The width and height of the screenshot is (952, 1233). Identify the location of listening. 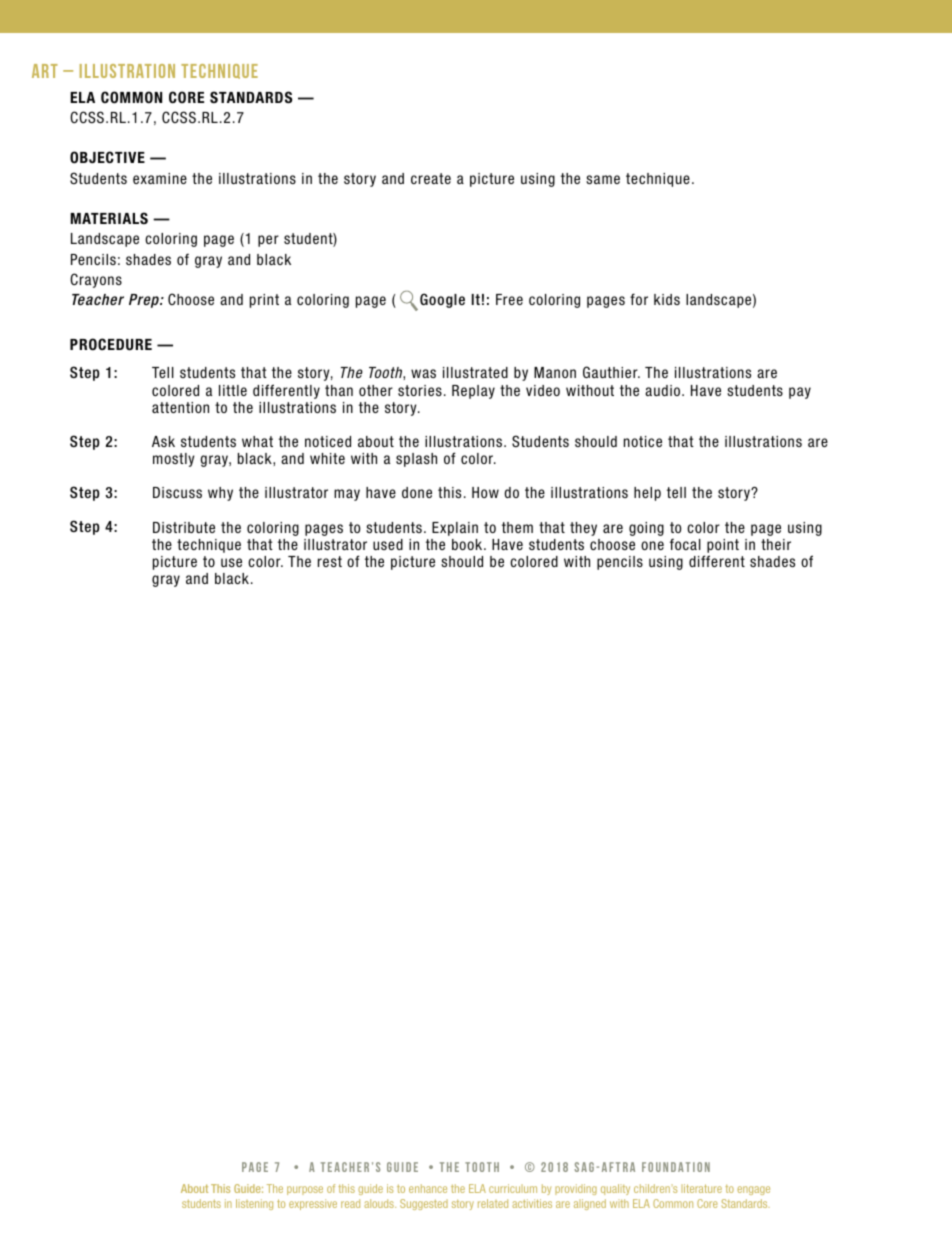
(254, 1204).
